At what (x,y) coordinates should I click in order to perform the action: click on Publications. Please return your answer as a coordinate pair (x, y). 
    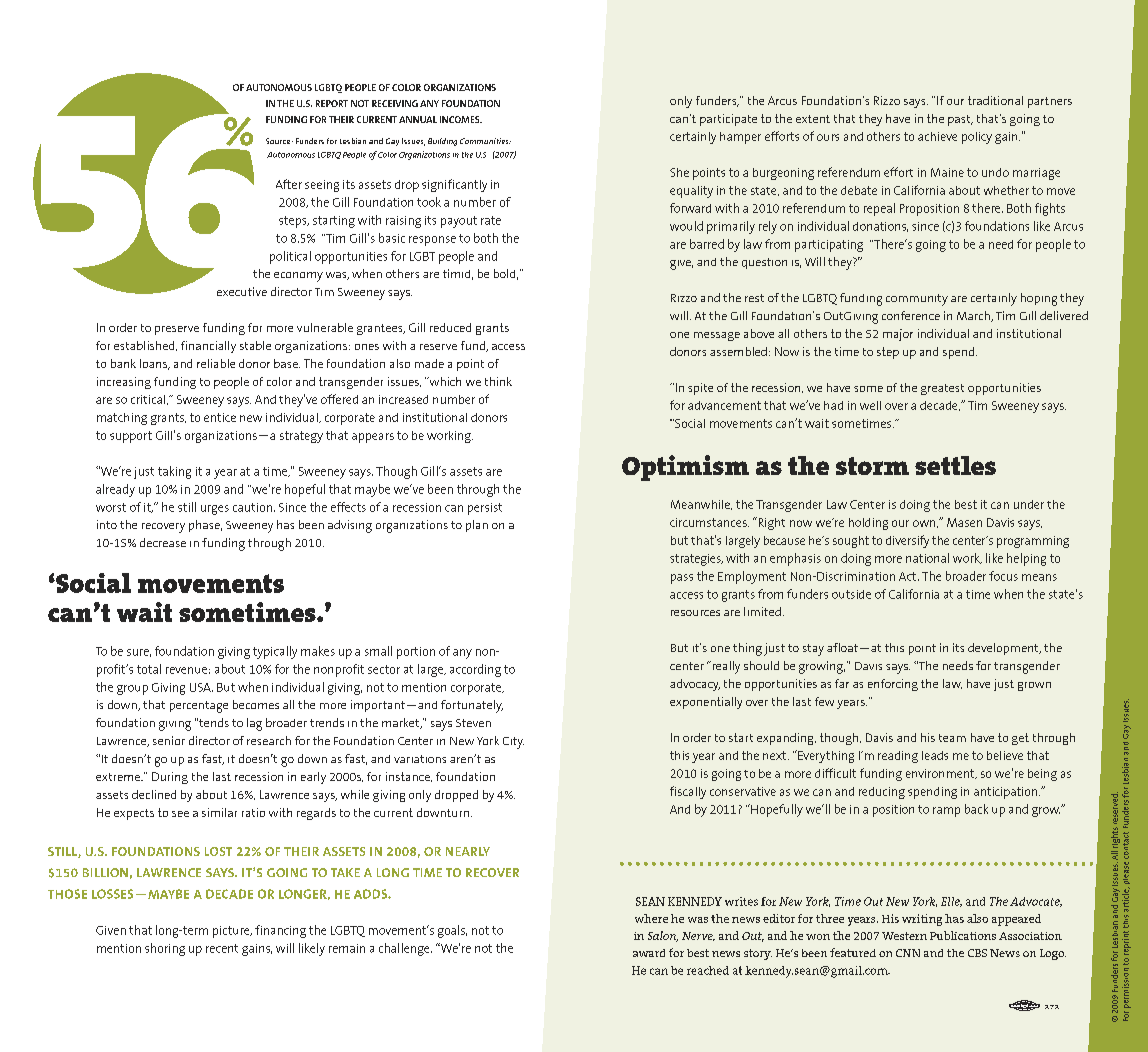
    Looking at the image, I should click on (963, 935).
